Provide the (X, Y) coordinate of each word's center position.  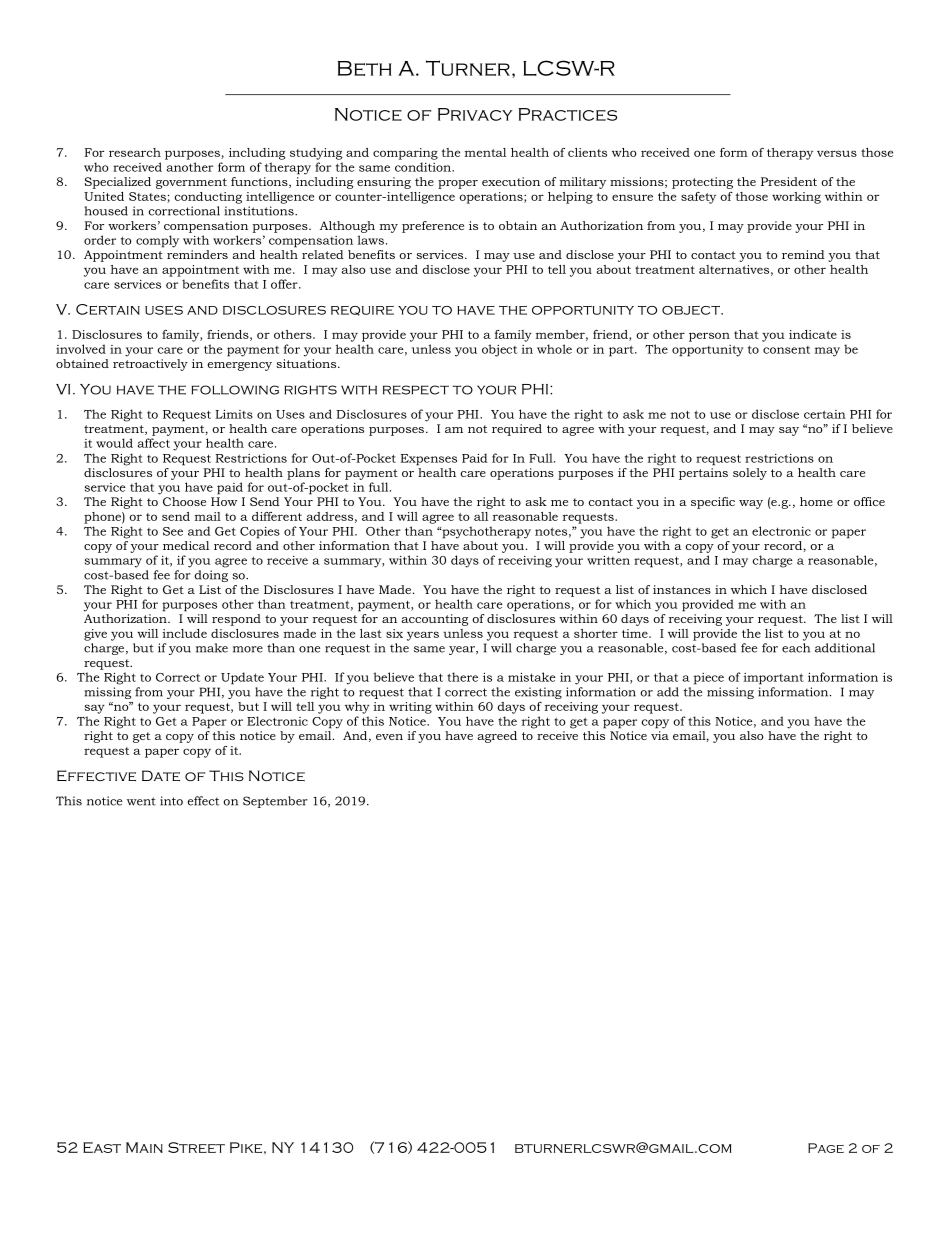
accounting (434, 620)
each (796, 648)
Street (196, 1147)
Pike (246, 1147)
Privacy (475, 114)
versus (837, 153)
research (135, 152)
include (185, 633)
